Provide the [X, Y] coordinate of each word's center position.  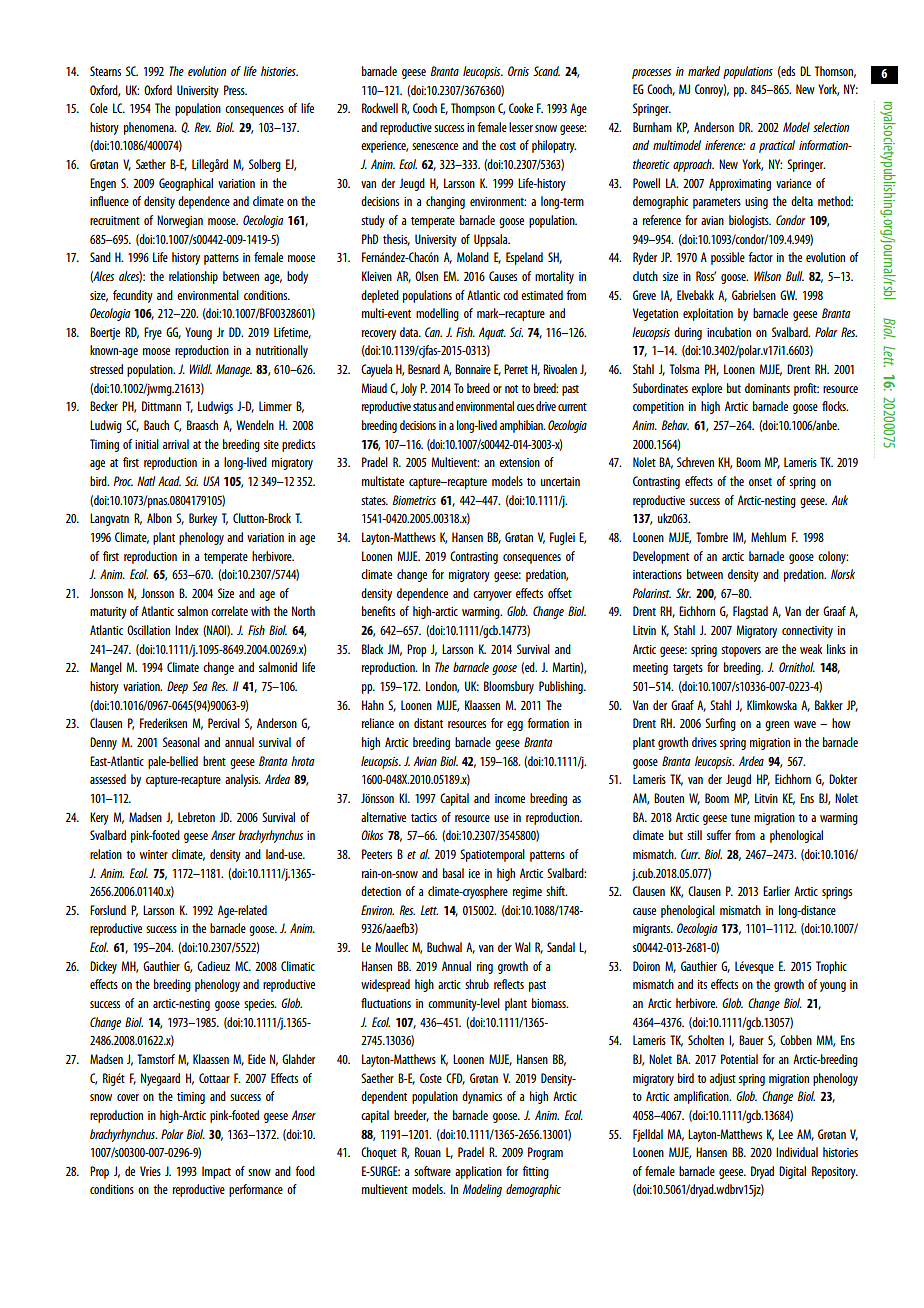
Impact [216, 1172]
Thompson [473, 109]
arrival [176, 444]
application [478, 1172]
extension [519, 462]
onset [760, 482]
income [510, 798]
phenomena [150, 128]
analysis [242, 780]
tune [740, 818]
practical [777, 146]
